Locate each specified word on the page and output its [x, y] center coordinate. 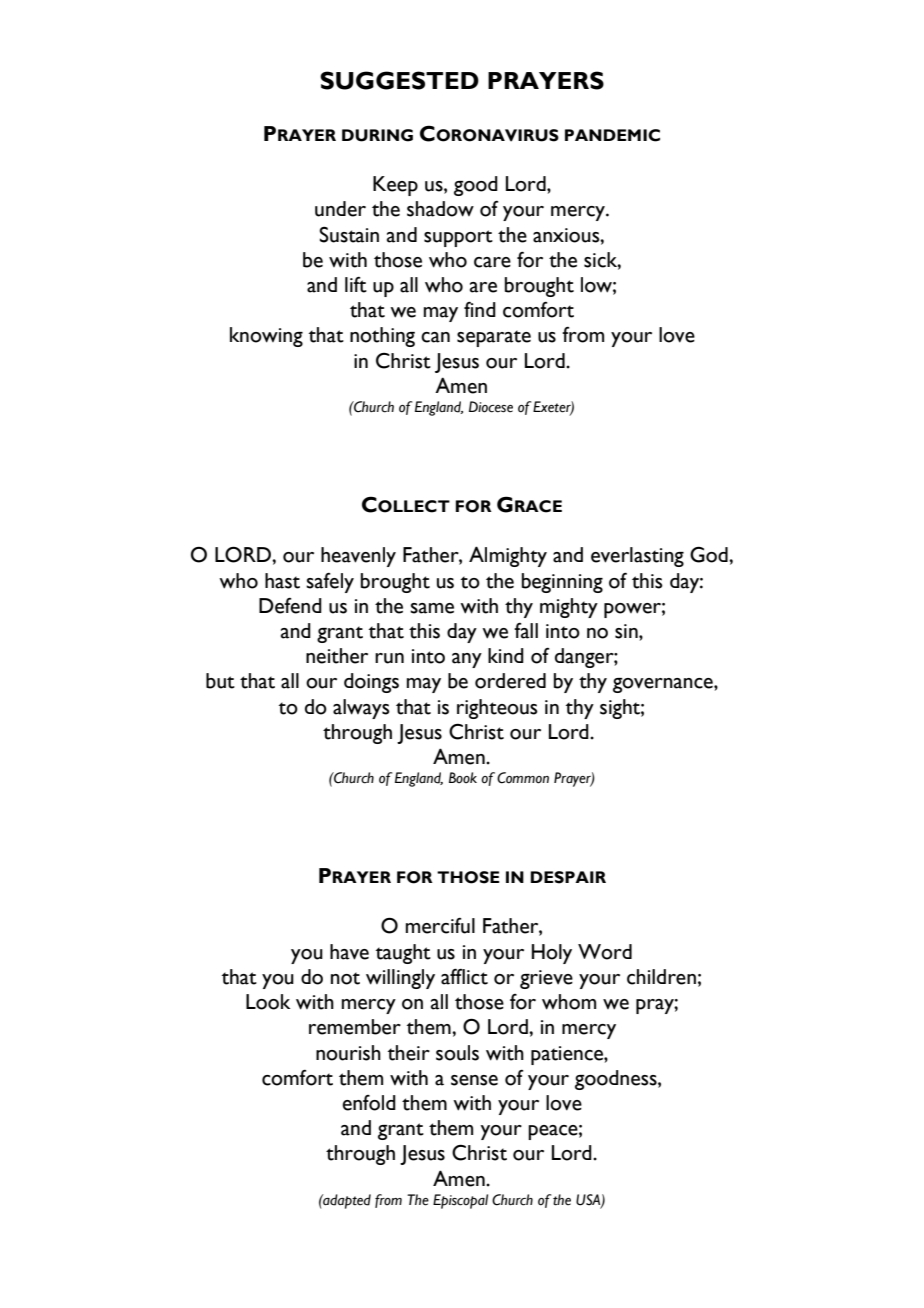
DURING [377, 135]
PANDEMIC [612, 135]
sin [627, 631]
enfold [369, 1103]
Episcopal [460, 1201]
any [467, 660]
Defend [290, 606]
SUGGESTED [399, 80]
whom [569, 1002]
